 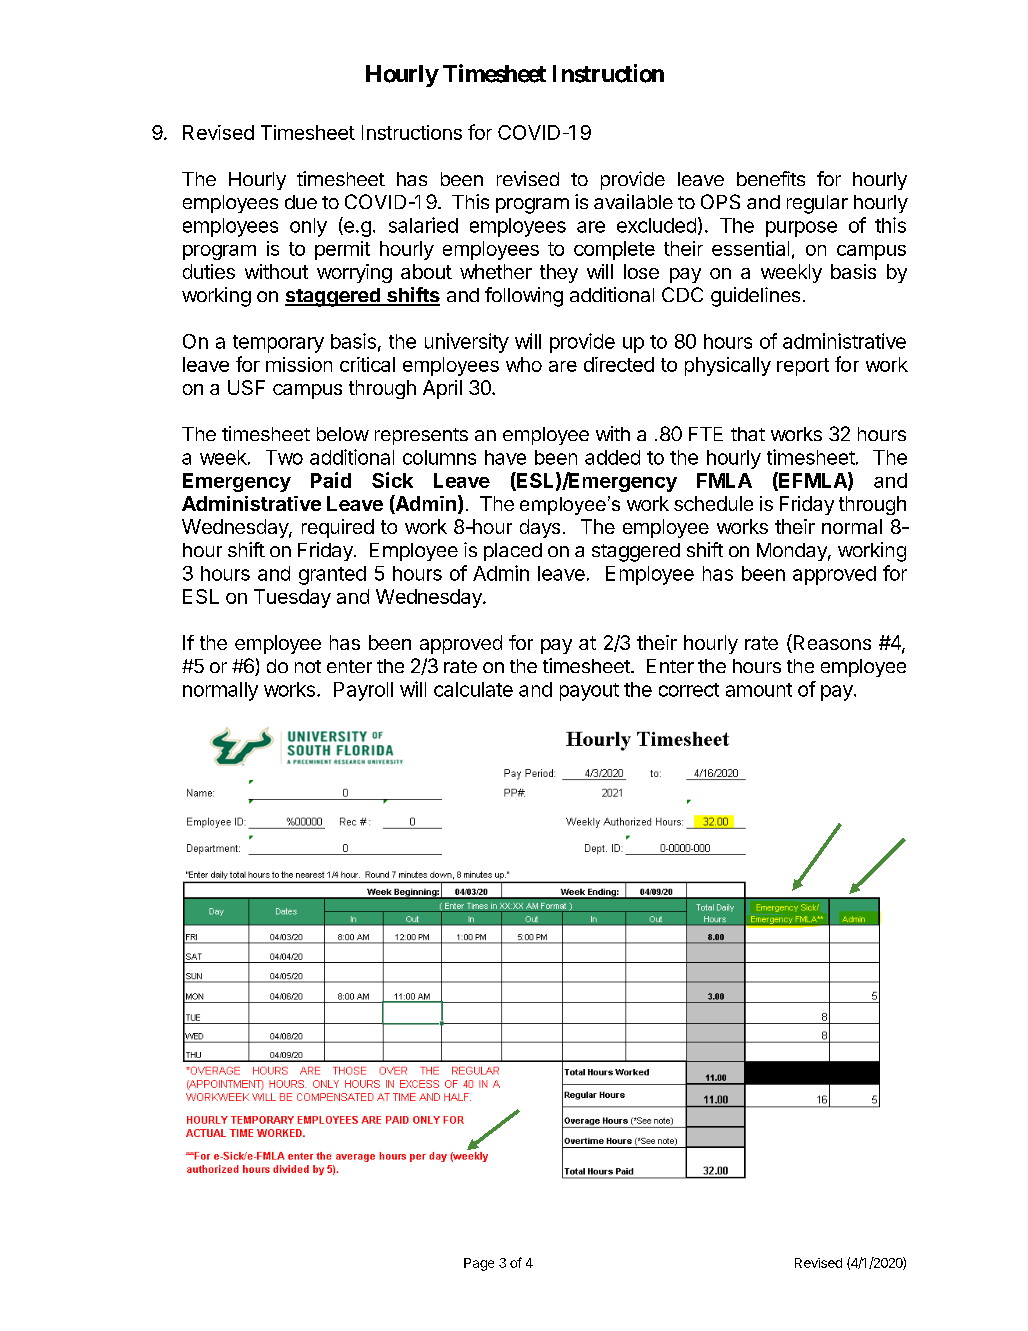 What do you see at coordinates (720, 201) in the page?
I see `OPS` at bounding box center [720, 201].
